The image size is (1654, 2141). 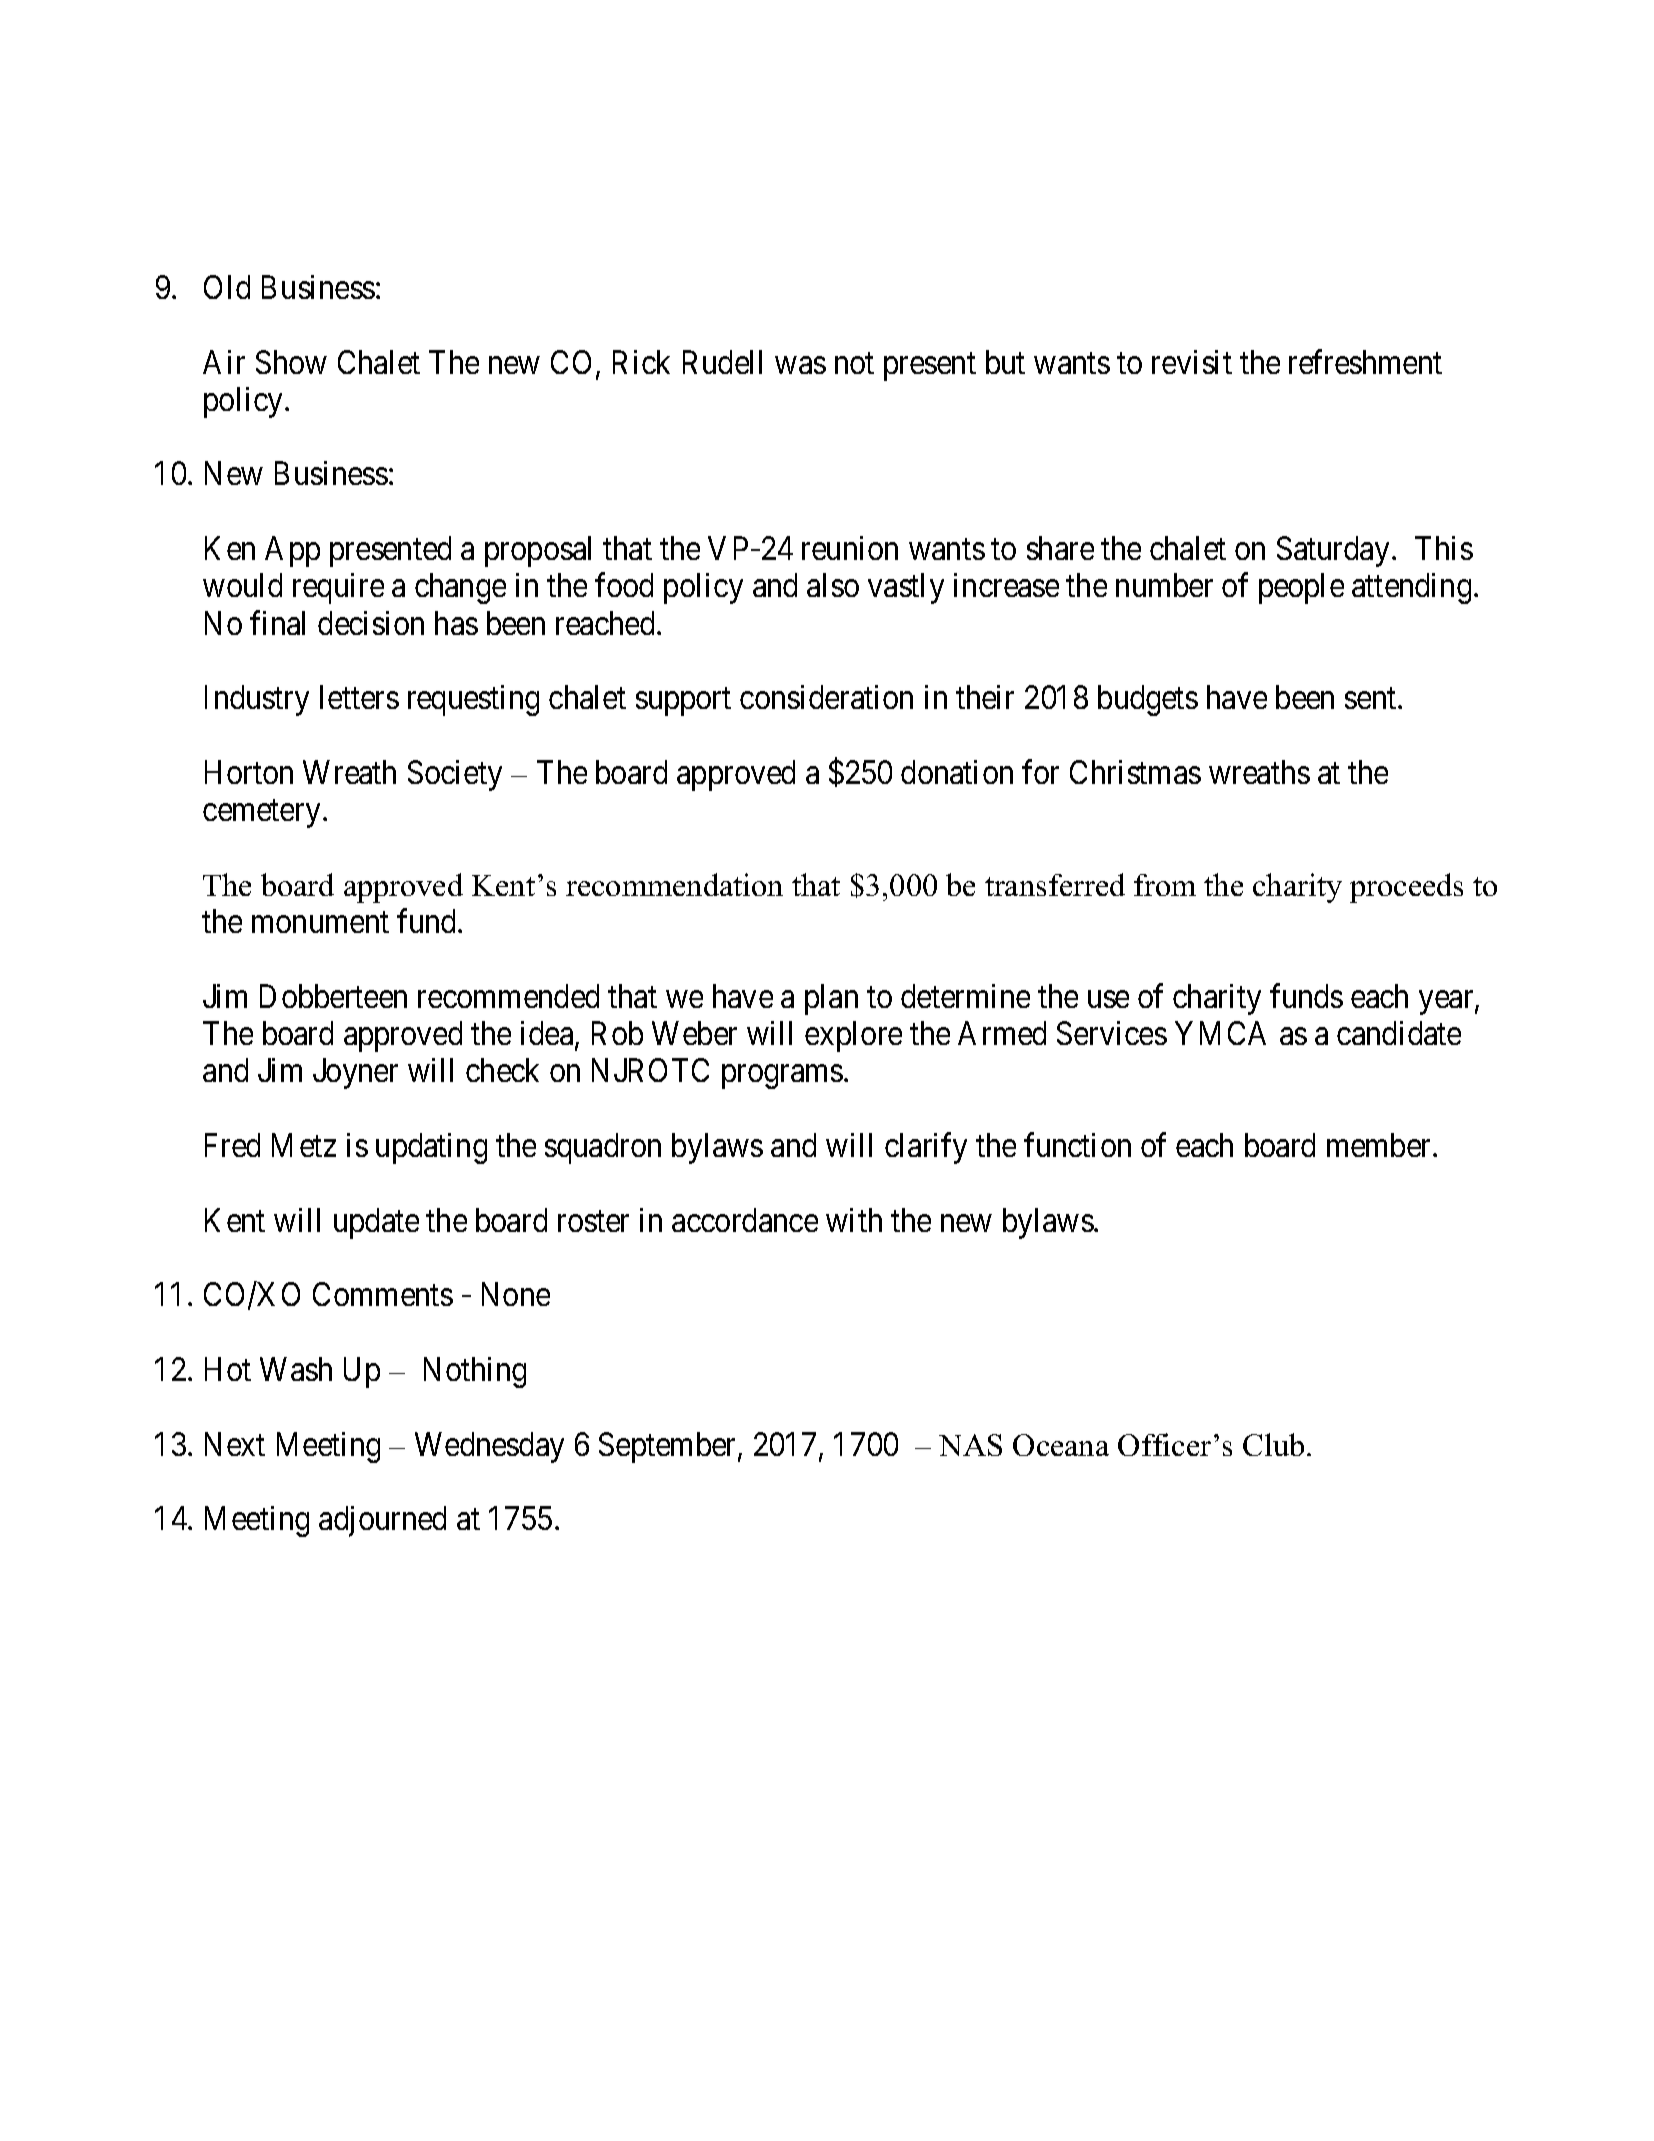 What do you see at coordinates (854, 1220) in the screenshot?
I see `with` at bounding box center [854, 1220].
